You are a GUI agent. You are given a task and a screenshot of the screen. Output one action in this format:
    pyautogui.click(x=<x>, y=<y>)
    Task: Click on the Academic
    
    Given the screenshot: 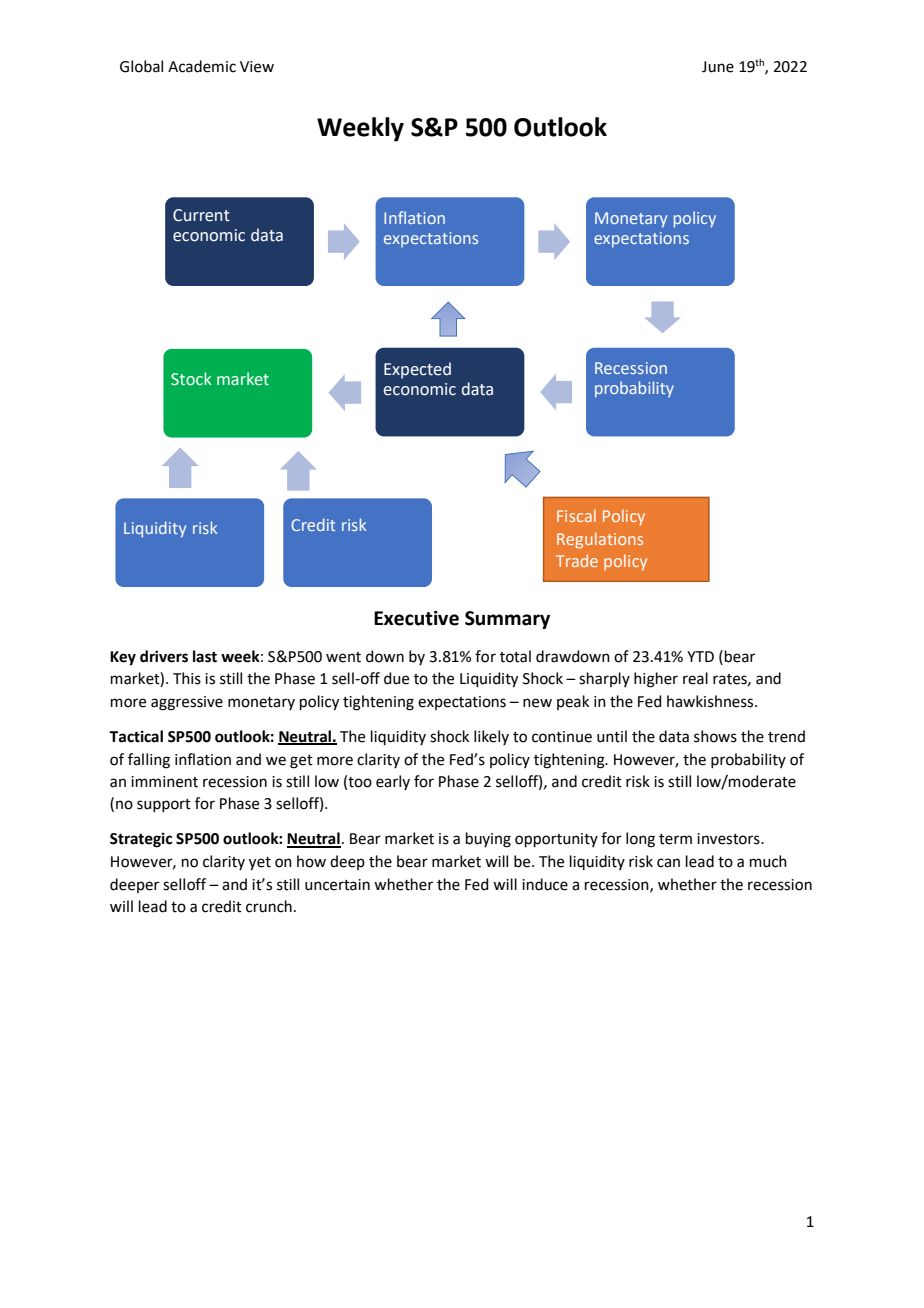 What is the action you would take?
    pyautogui.click(x=202, y=66)
